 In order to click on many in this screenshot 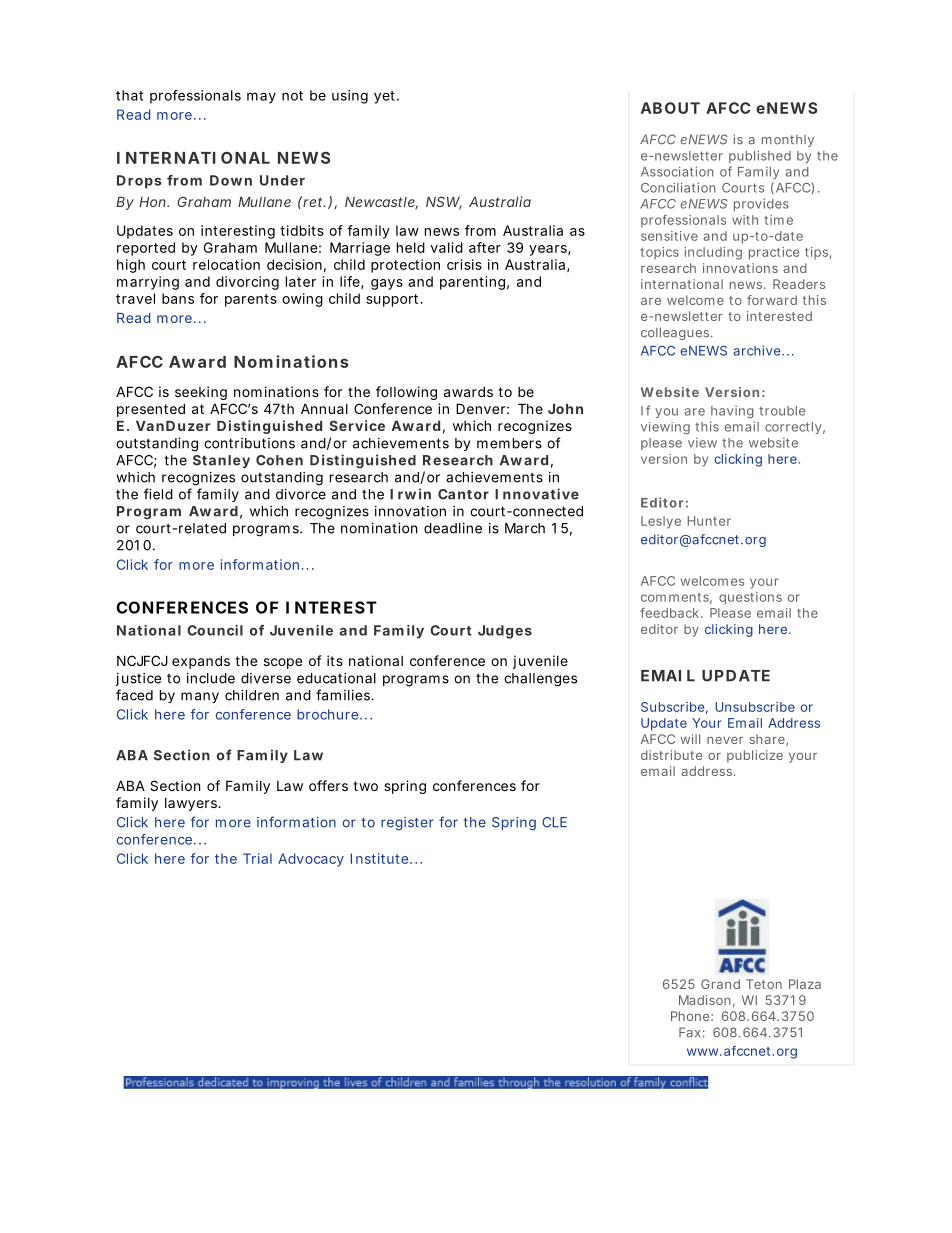, I will do `click(200, 697)`.
